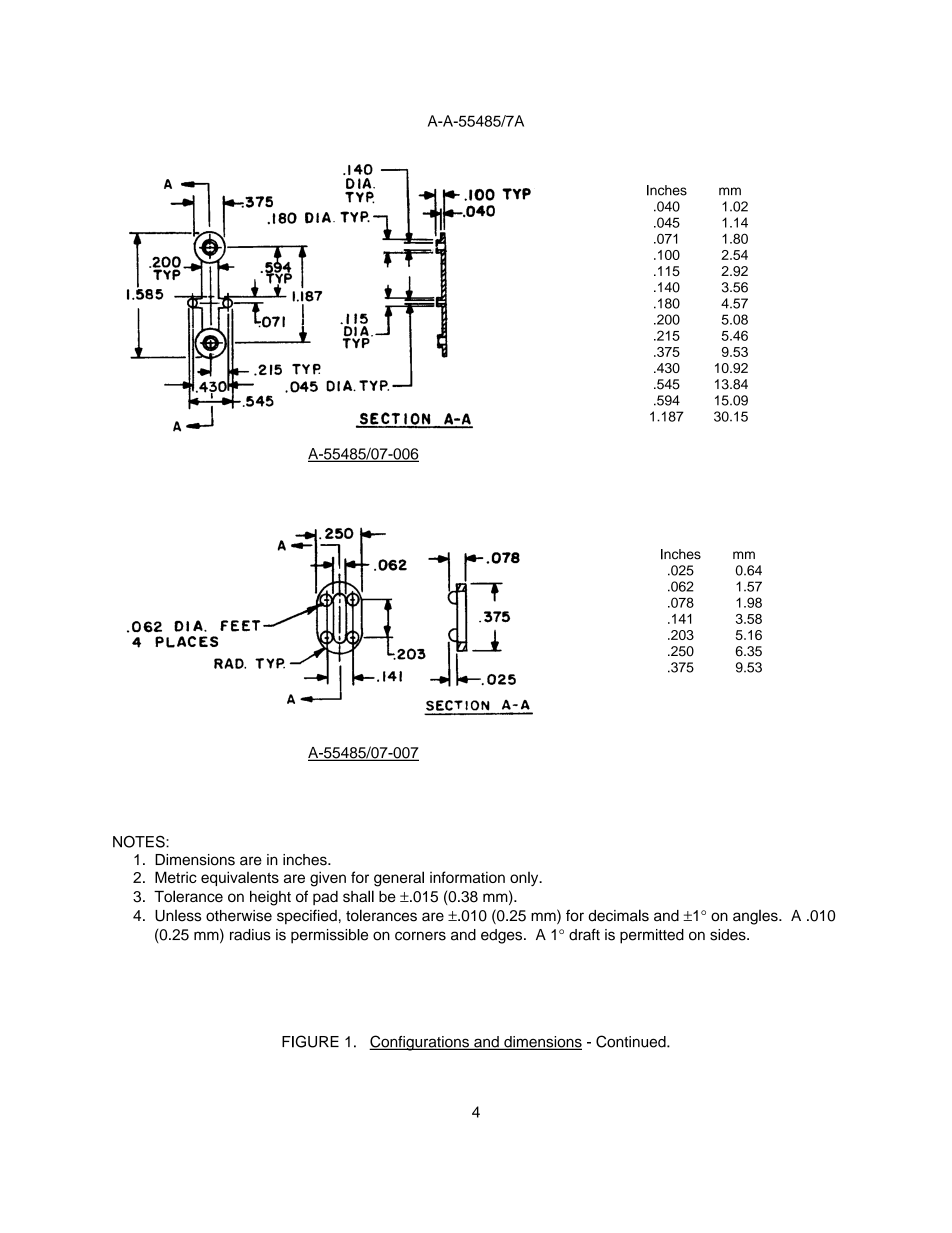 This screenshot has width=952, height=1233. I want to click on sides, so click(729, 935).
